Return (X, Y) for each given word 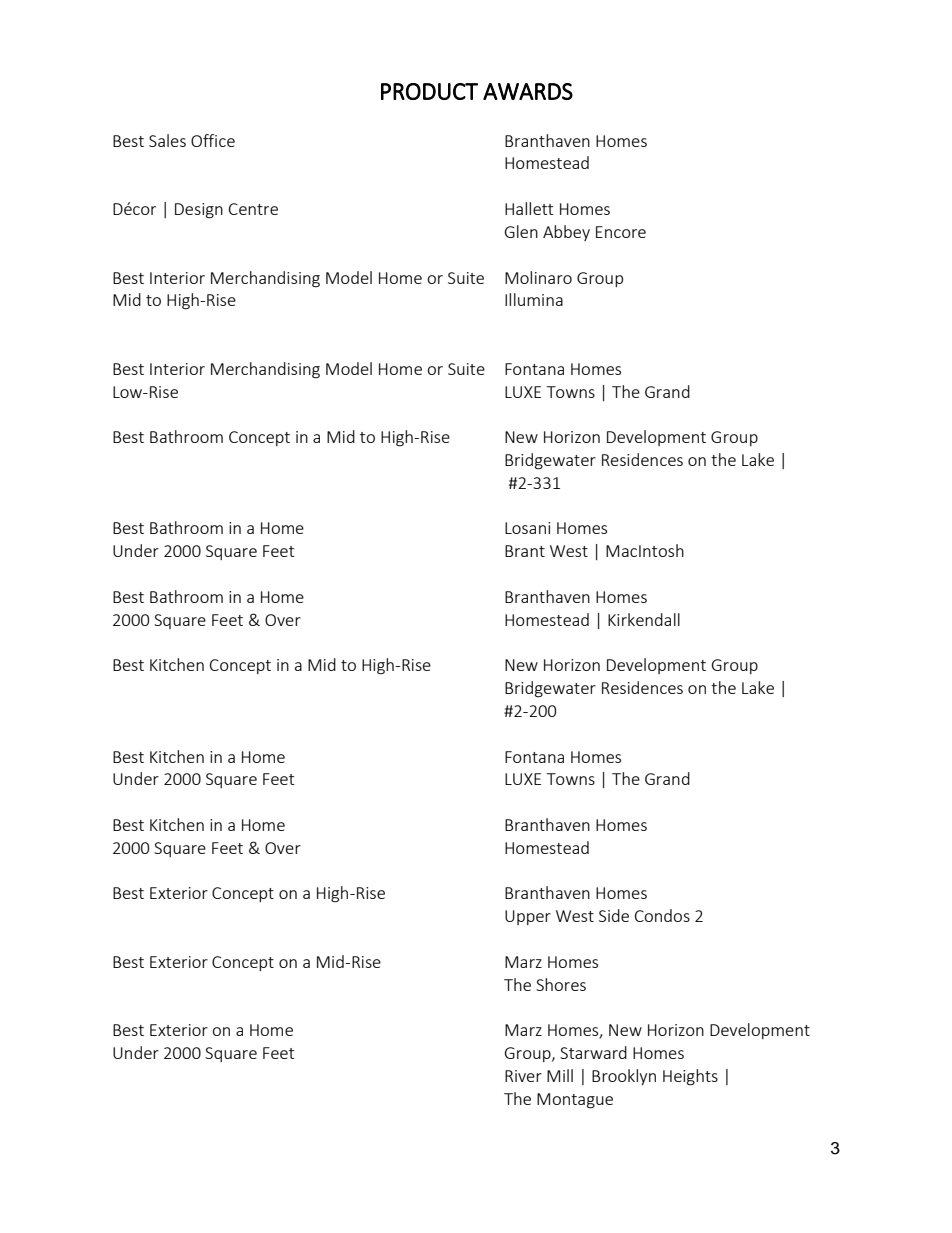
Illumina (534, 299)
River (523, 1076)
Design (199, 211)
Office (213, 140)
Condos (662, 915)
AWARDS (528, 91)
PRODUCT (429, 91)
